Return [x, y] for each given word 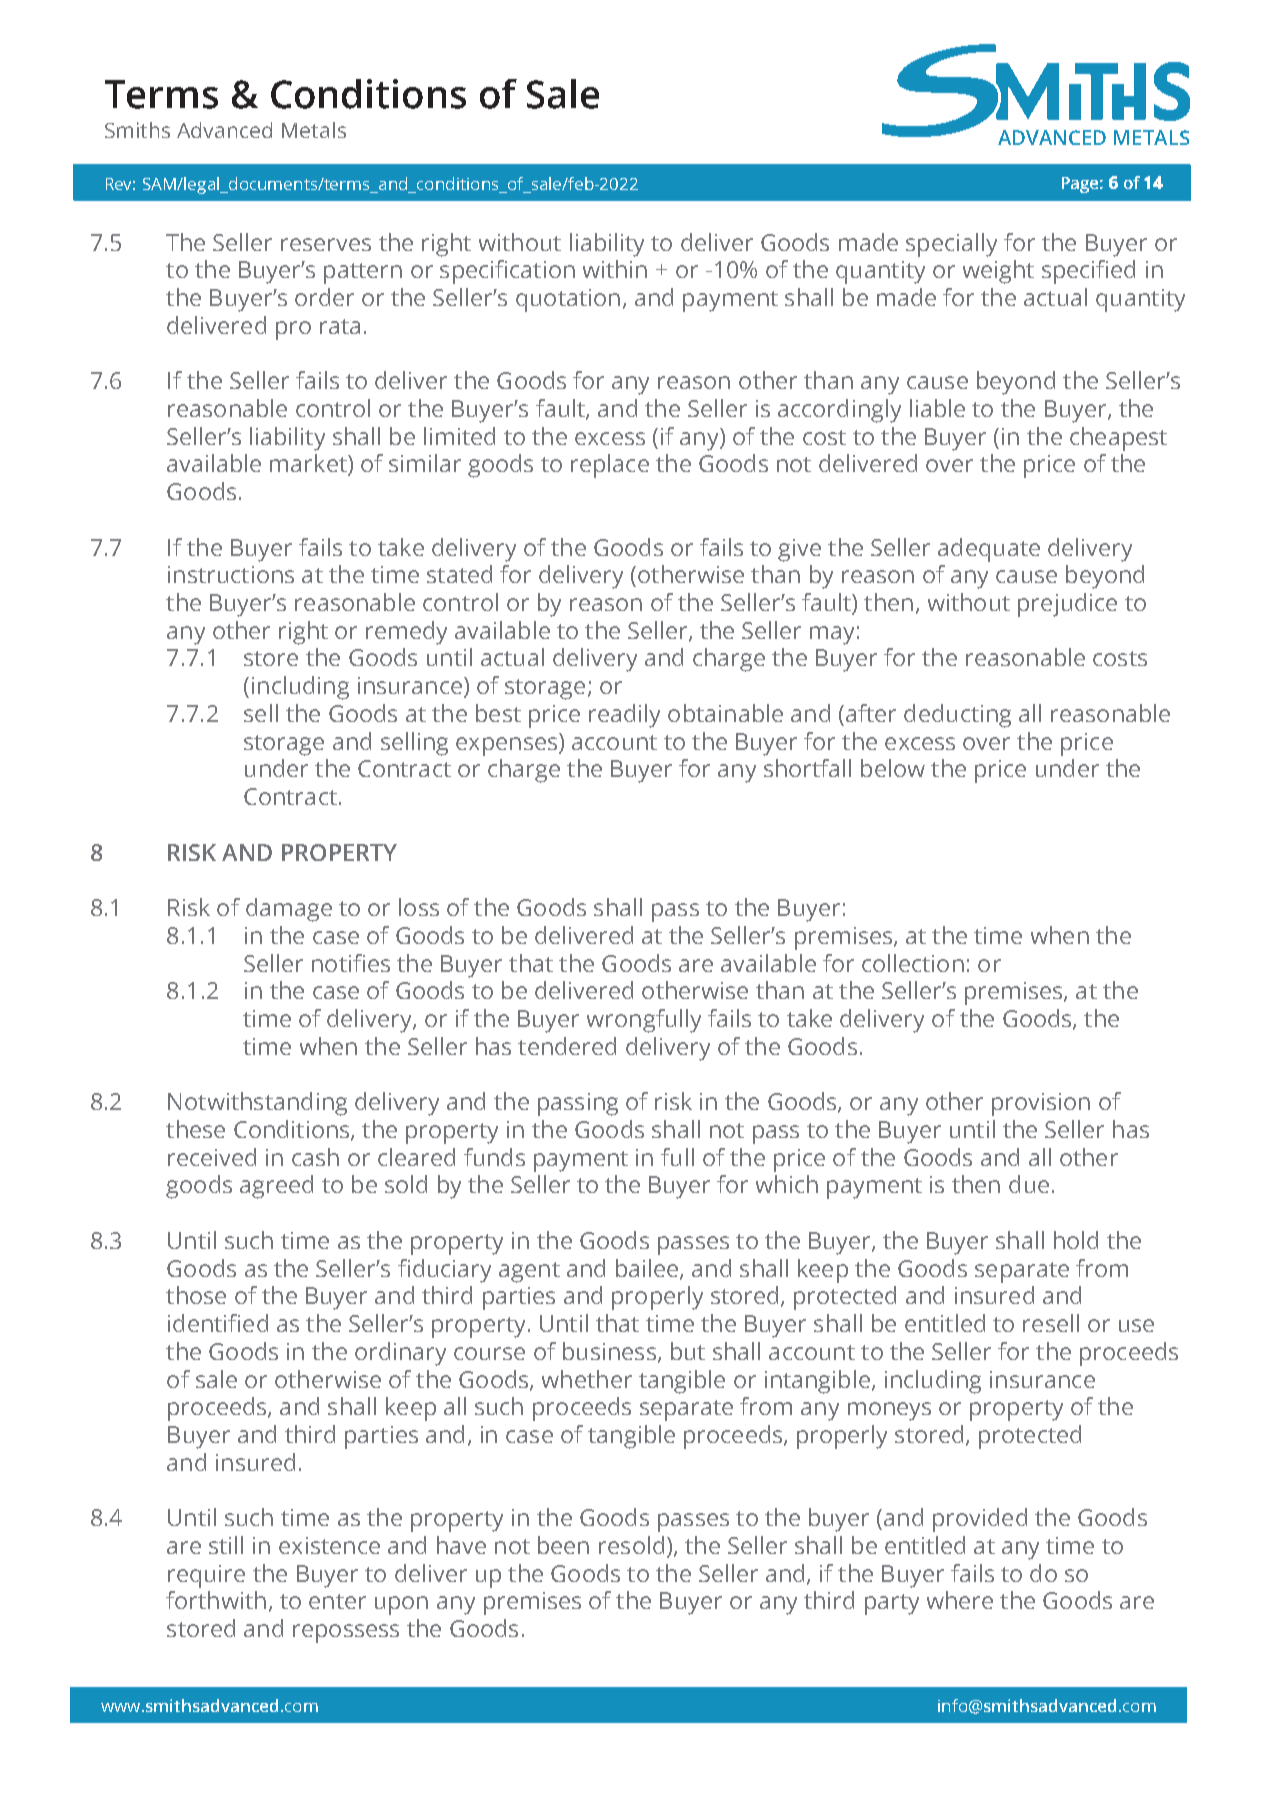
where [960, 1600]
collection [913, 963]
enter [337, 1601]
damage [289, 910]
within [615, 269]
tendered [567, 1046]
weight [998, 272]
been [563, 1545]
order [324, 297]
